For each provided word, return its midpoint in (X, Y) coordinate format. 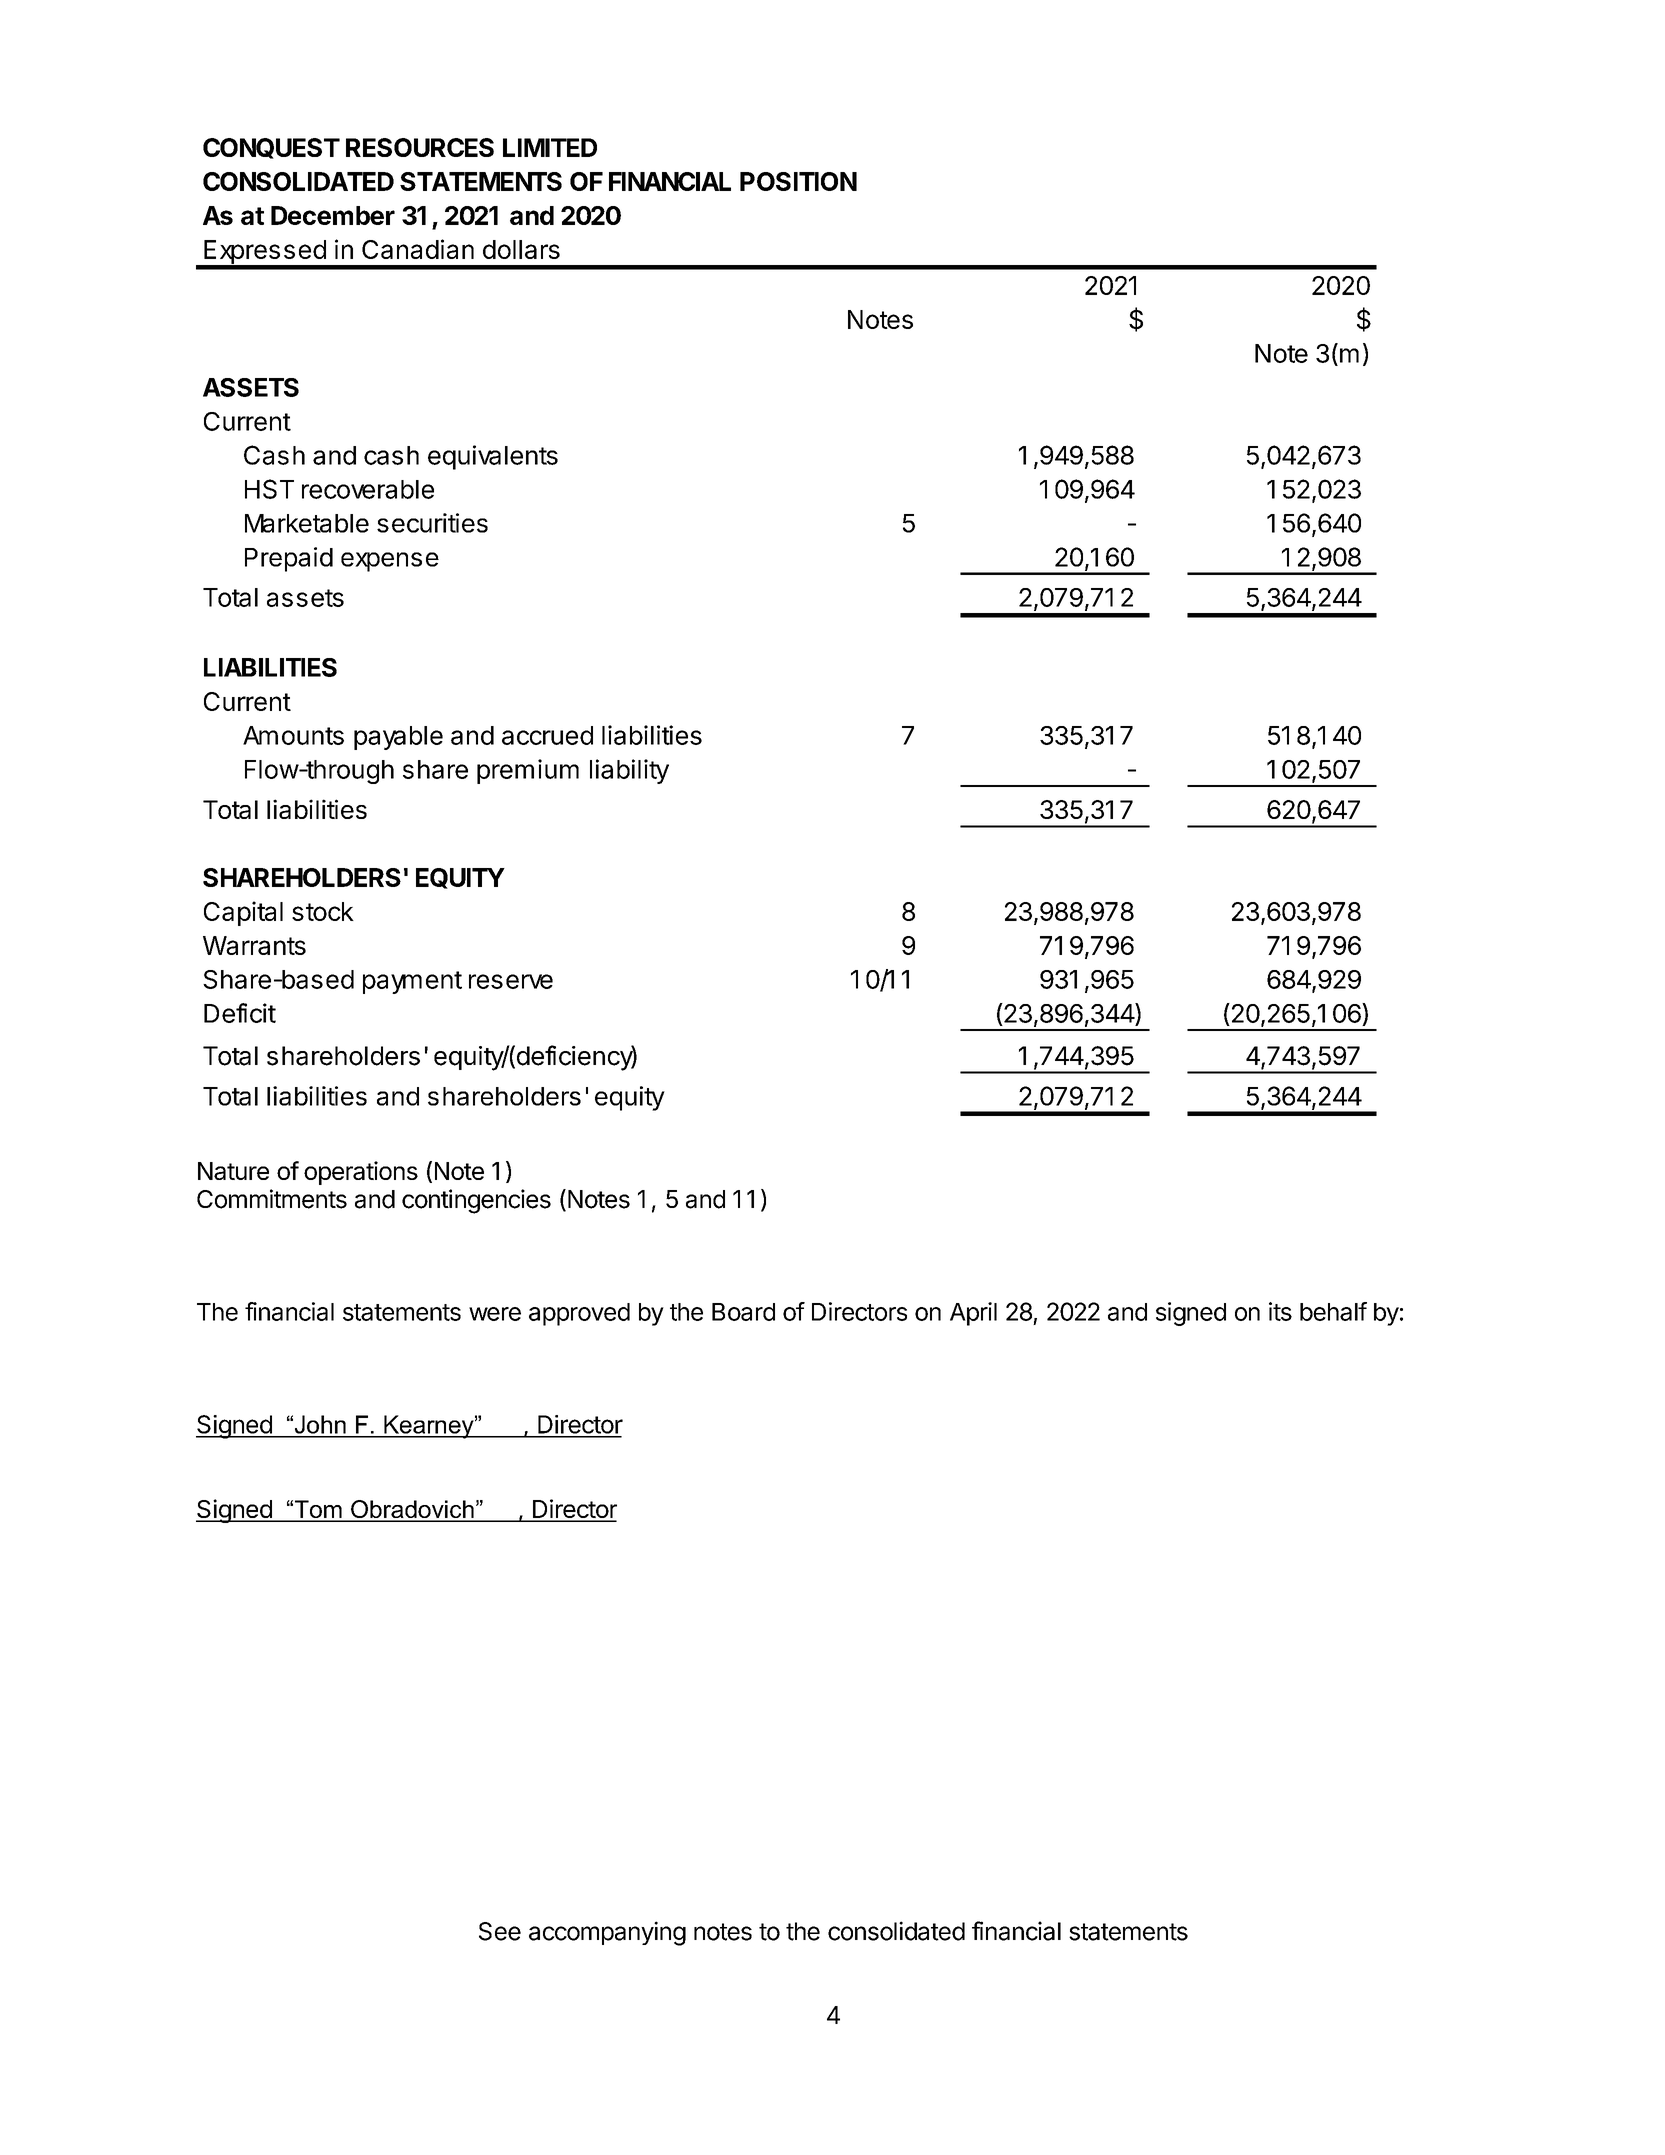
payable (398, 738)
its (1280, 1311)
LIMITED (550, 147)
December (333, 215)
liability (629, 771)
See (500, 1931)
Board (743, 1312)
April (973, 1314)
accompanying (607, 1933)
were (495, 1314)
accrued (547, 735)
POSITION (798, 181)
